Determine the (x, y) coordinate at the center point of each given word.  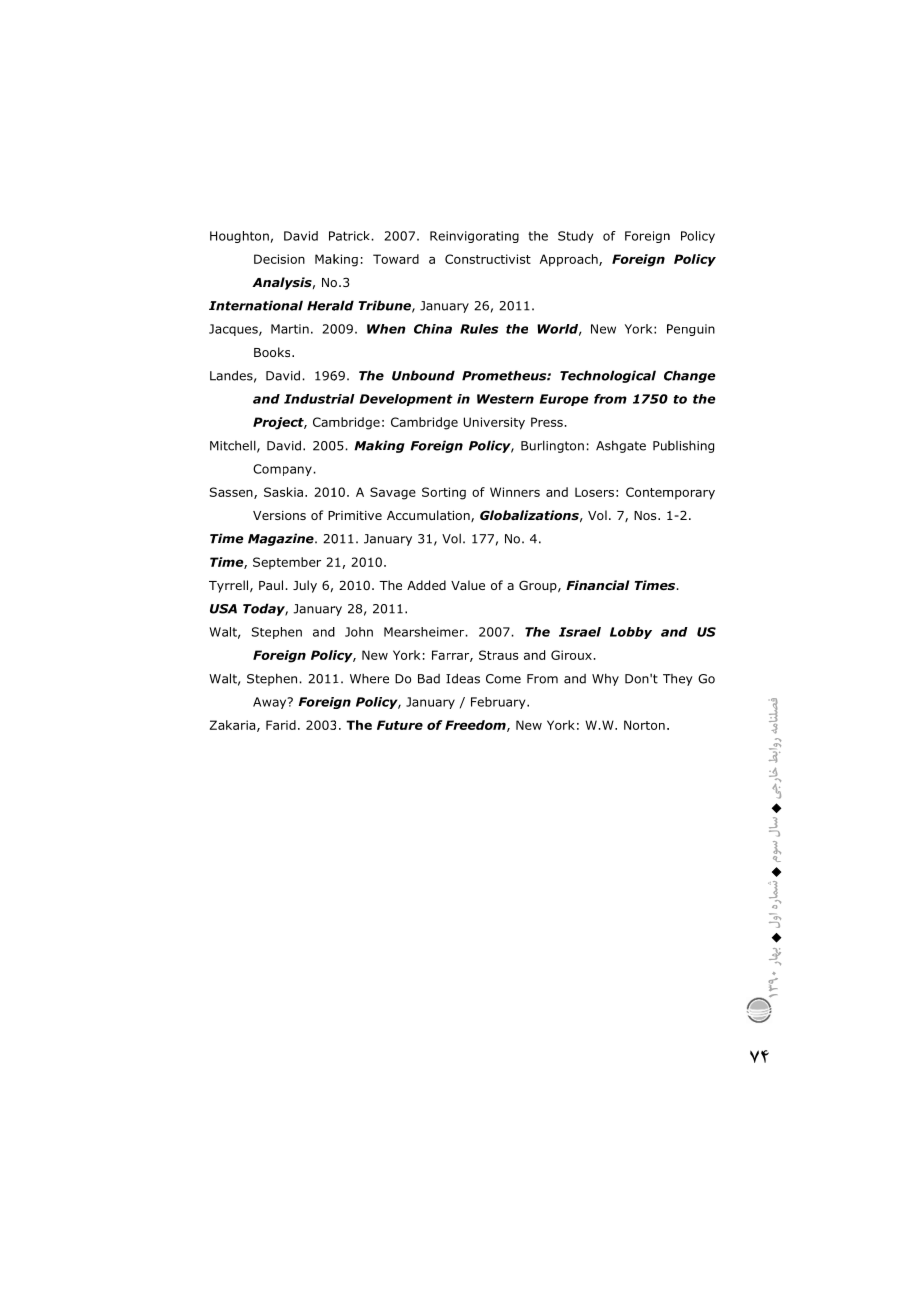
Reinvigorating (474, 237)
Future (400, 725)
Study (575, 237)
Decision (279, 259)
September (287, 563)
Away (271, 703)
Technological (608, 376)
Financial (597, 585)
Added (426, 585)
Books (273, 352)
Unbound (423, 375)
